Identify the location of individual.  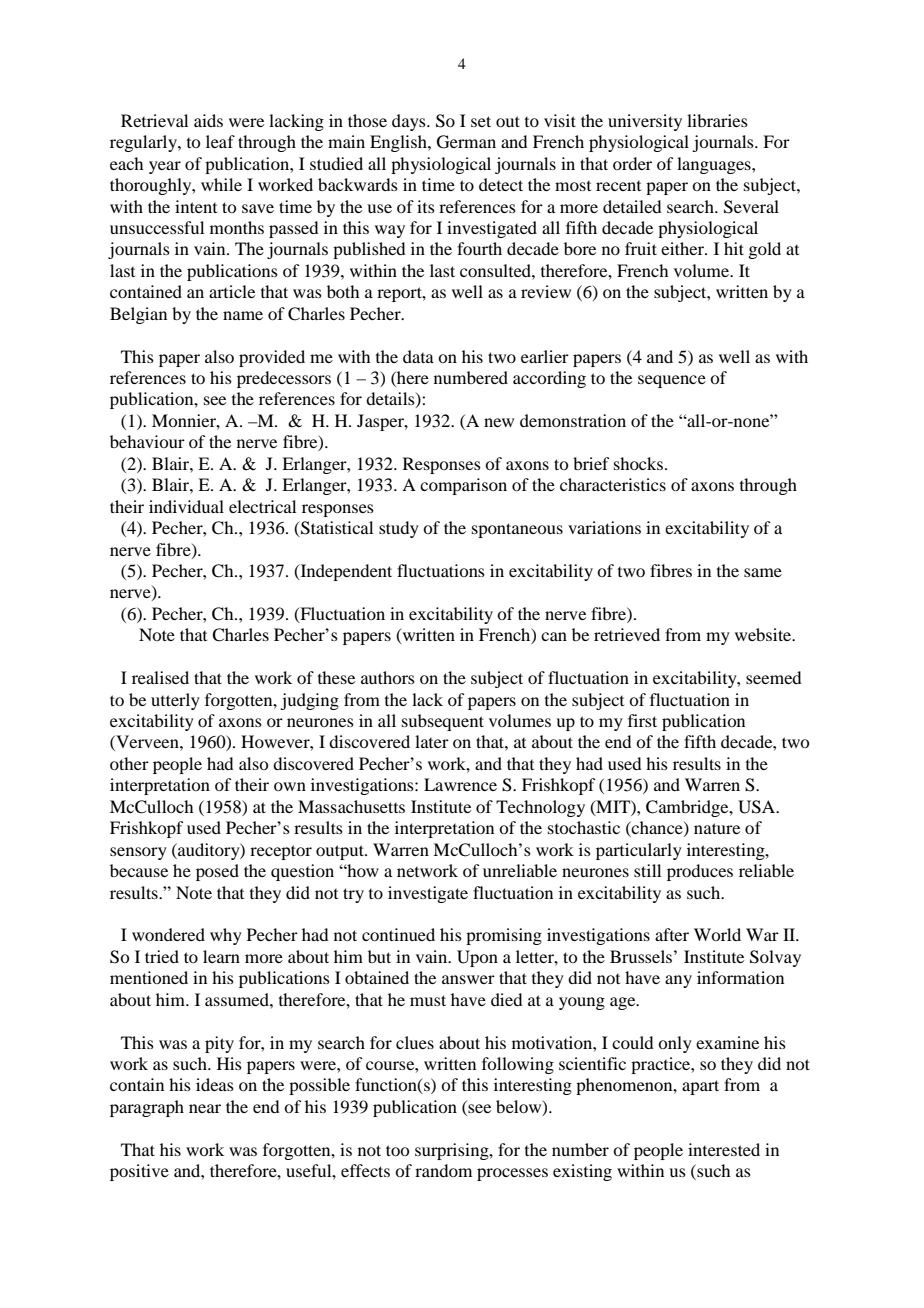
(186, 506).
